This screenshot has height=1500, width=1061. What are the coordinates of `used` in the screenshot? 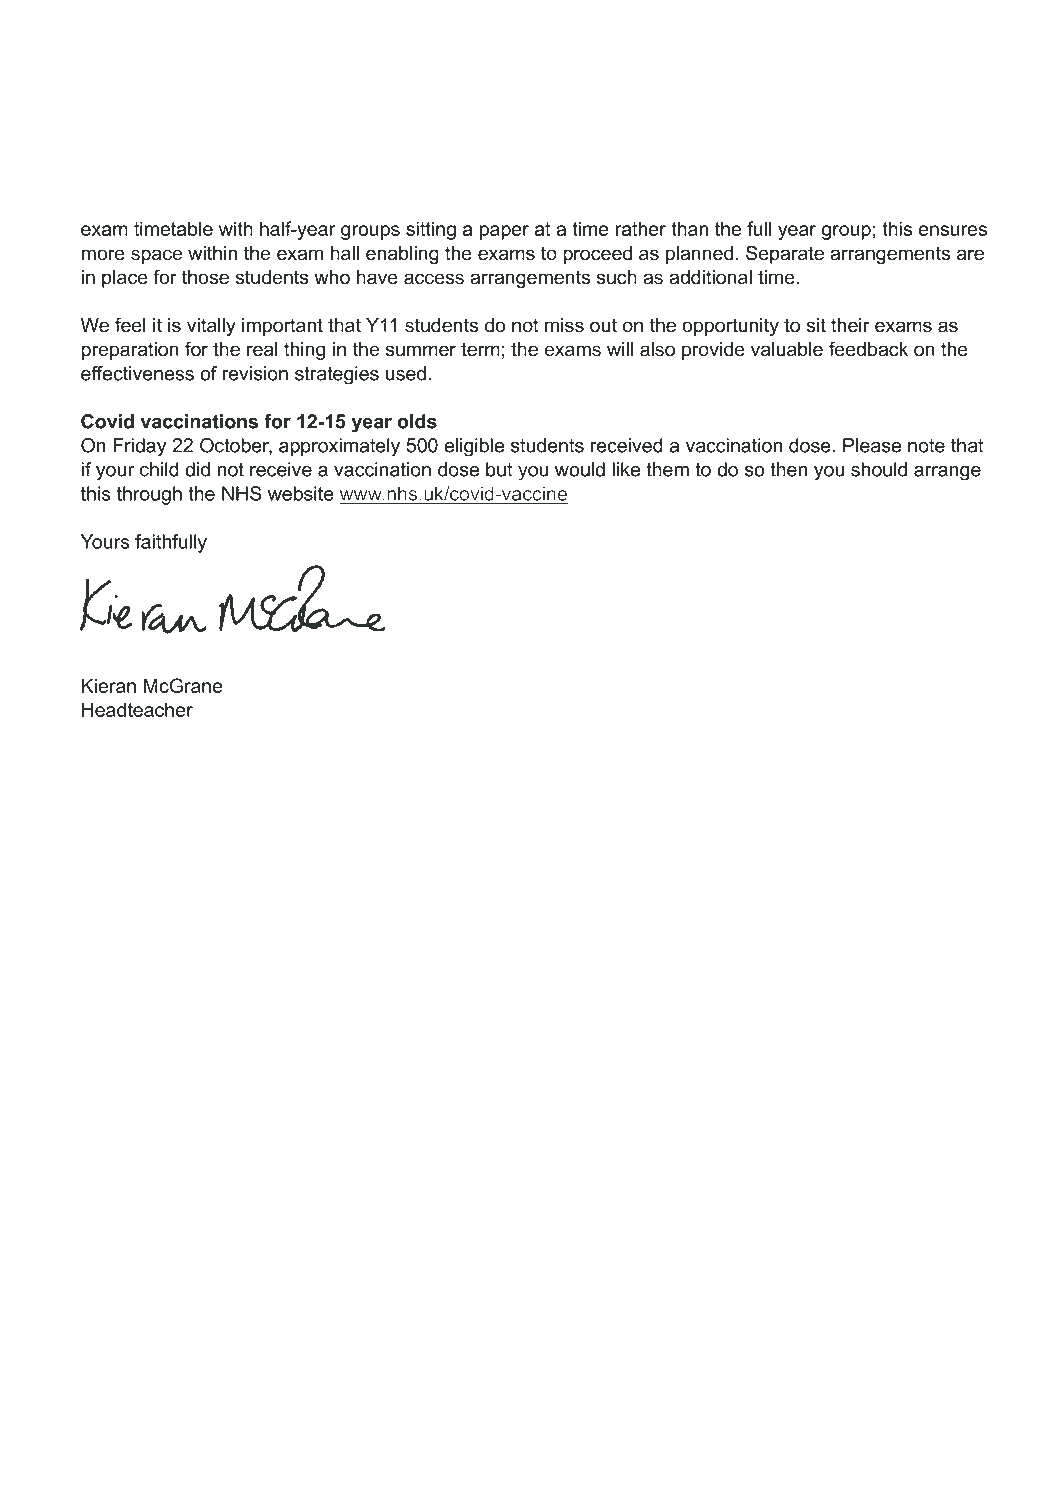 It's located at (406, 373).
